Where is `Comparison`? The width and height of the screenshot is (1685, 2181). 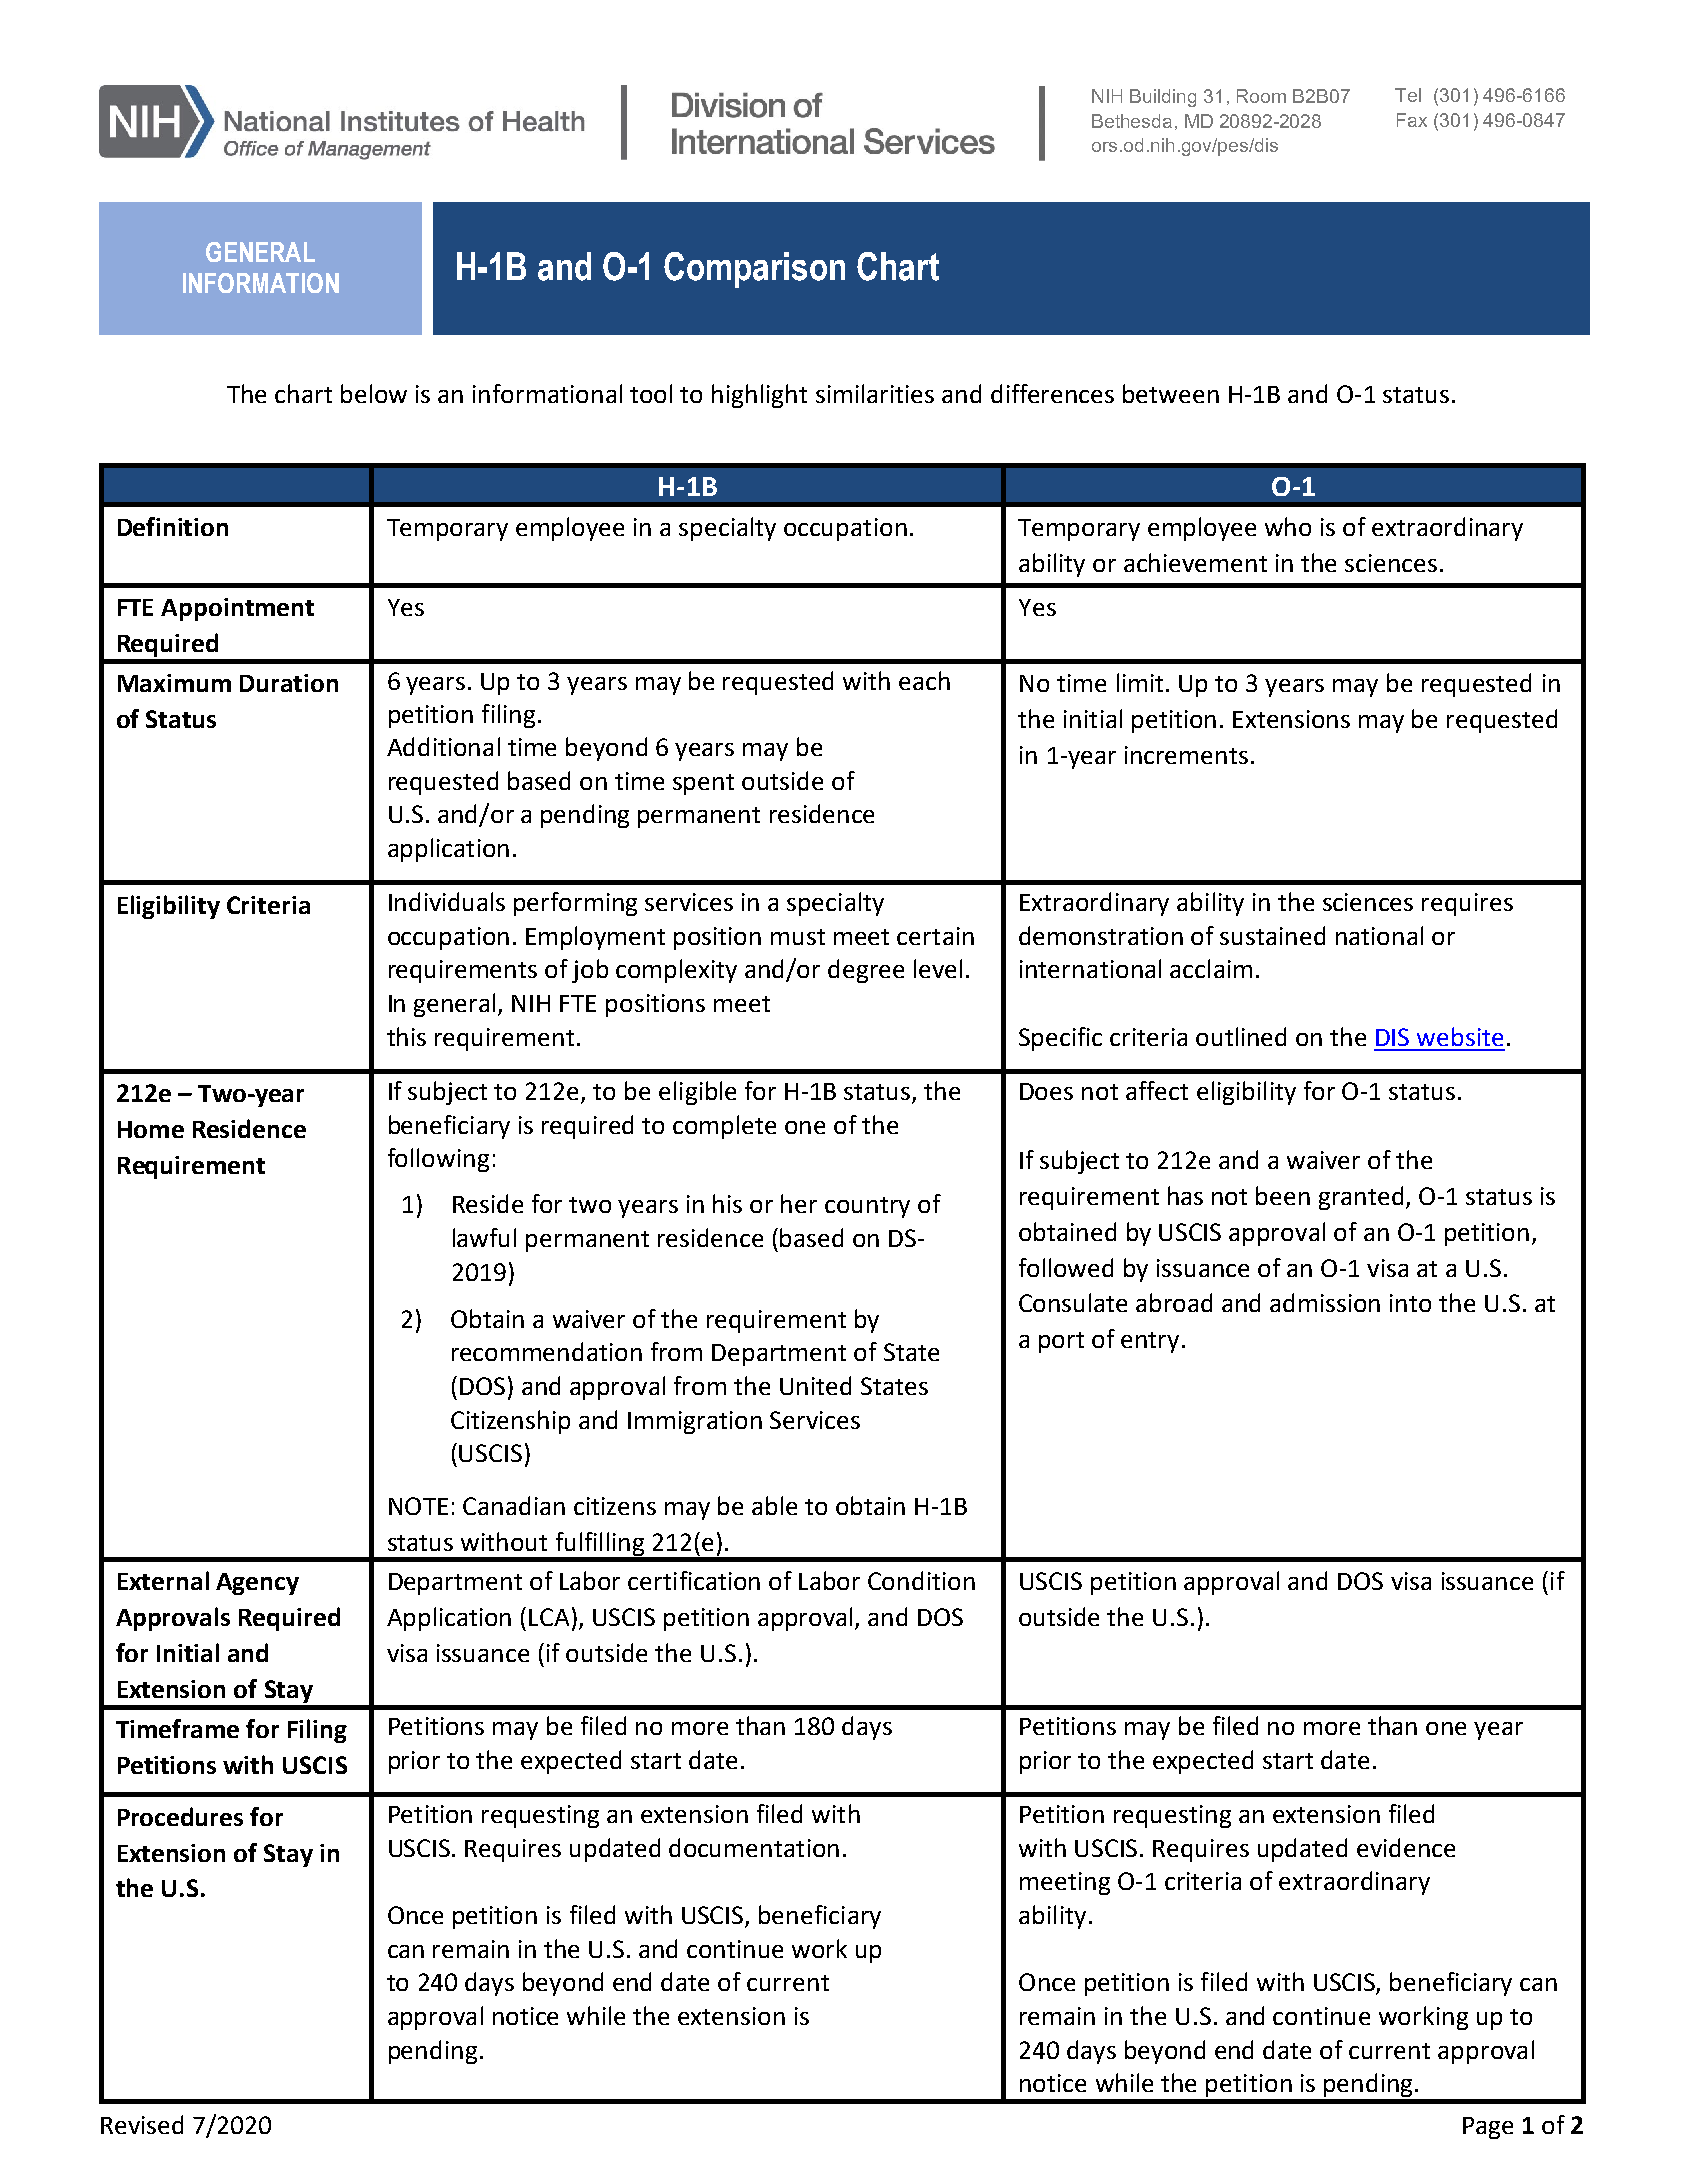 Comparison is located at coordinates (754, 270).
